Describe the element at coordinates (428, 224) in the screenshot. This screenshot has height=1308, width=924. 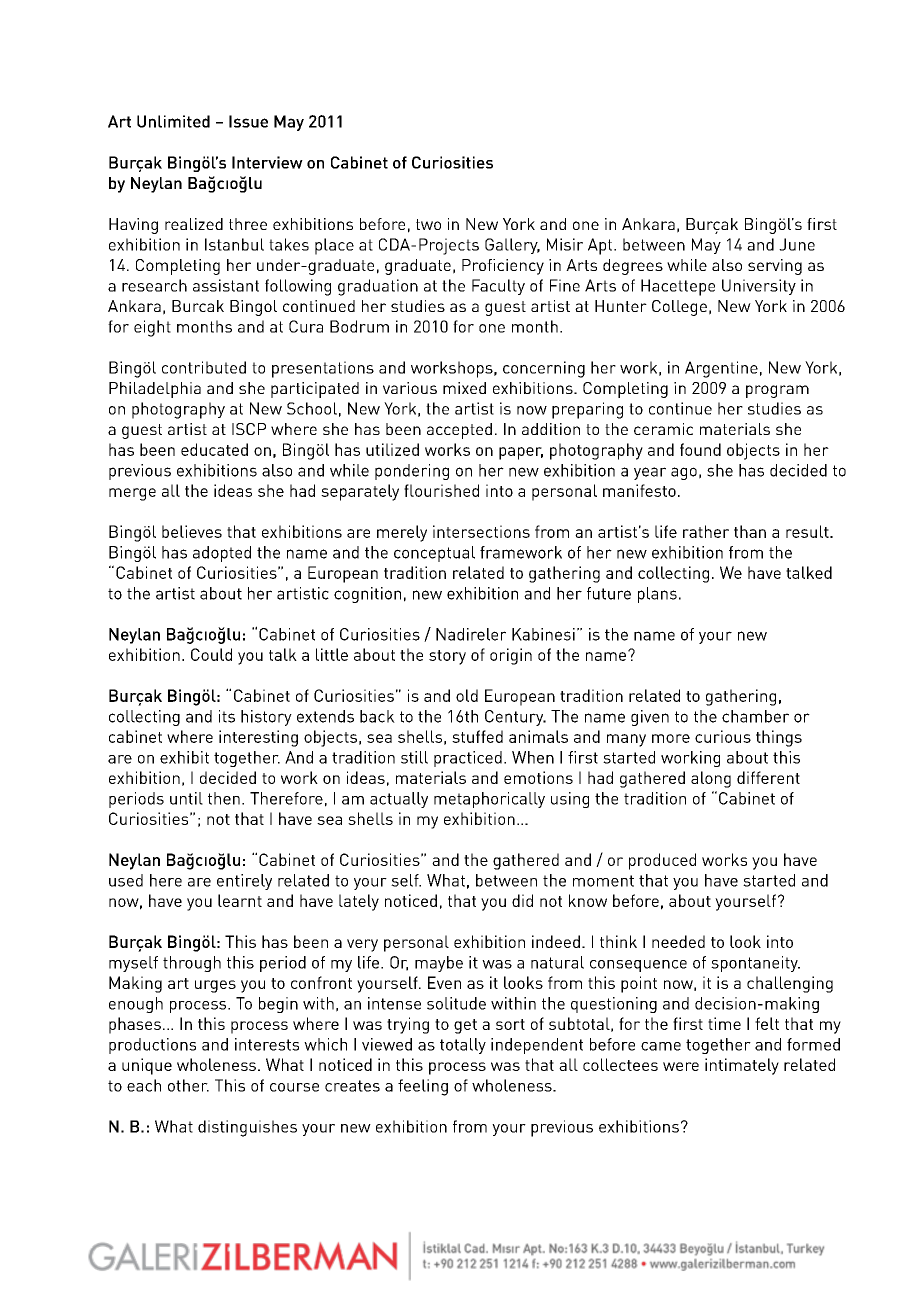
I see `two` at that location.
